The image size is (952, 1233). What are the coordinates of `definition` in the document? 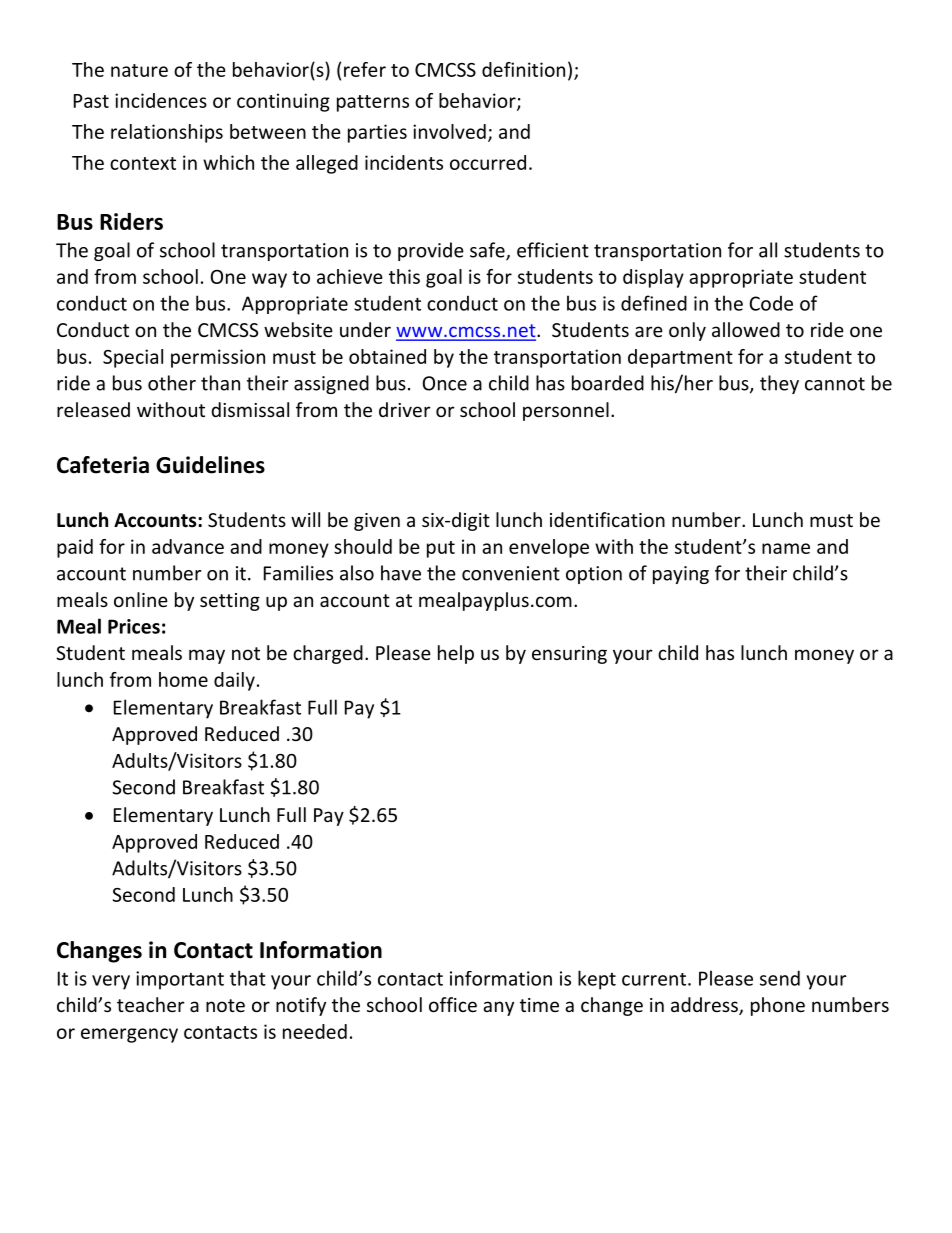 It's located at (523, 69).
